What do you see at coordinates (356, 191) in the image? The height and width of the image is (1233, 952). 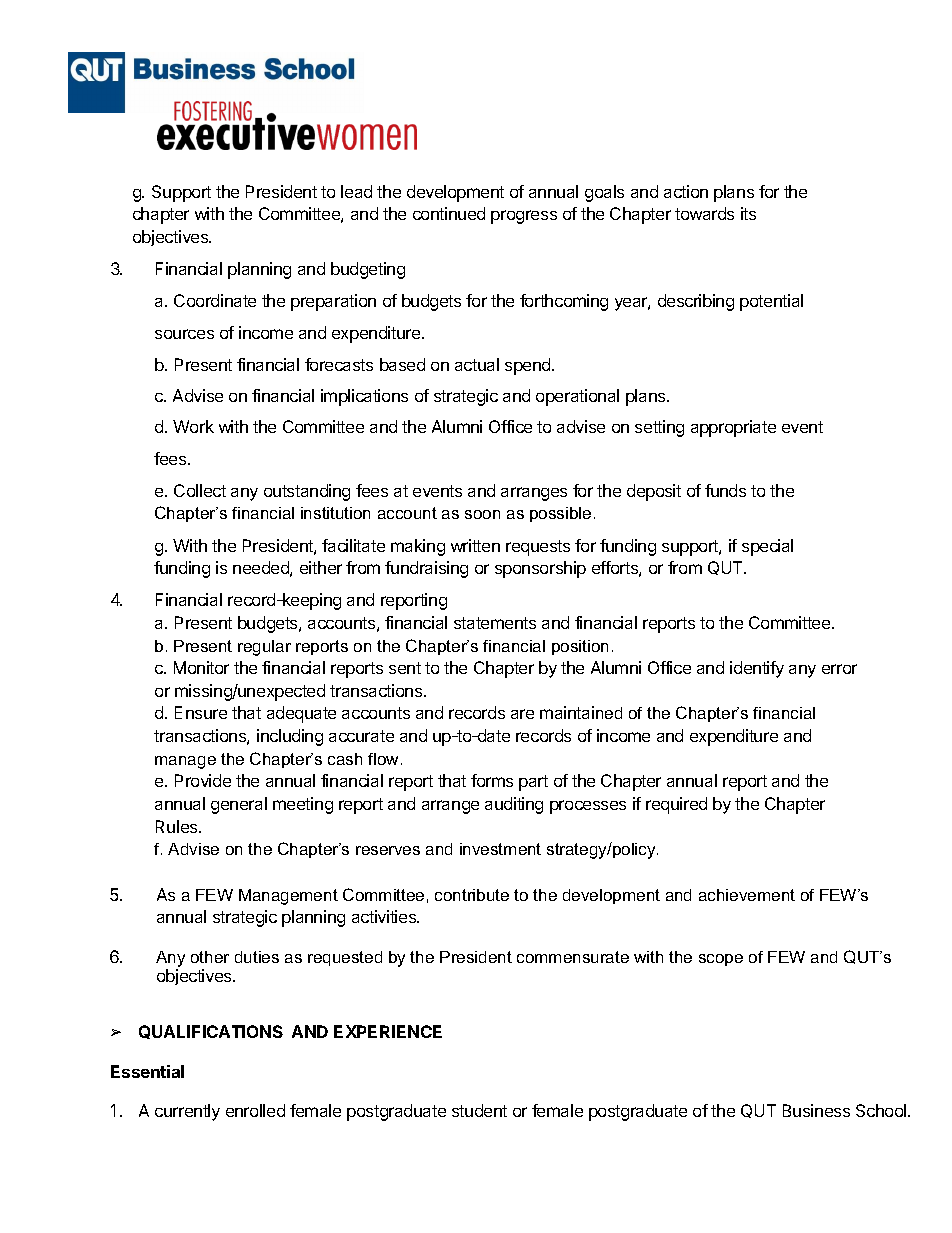 I see `lead` at bounding box center [356, 191].
